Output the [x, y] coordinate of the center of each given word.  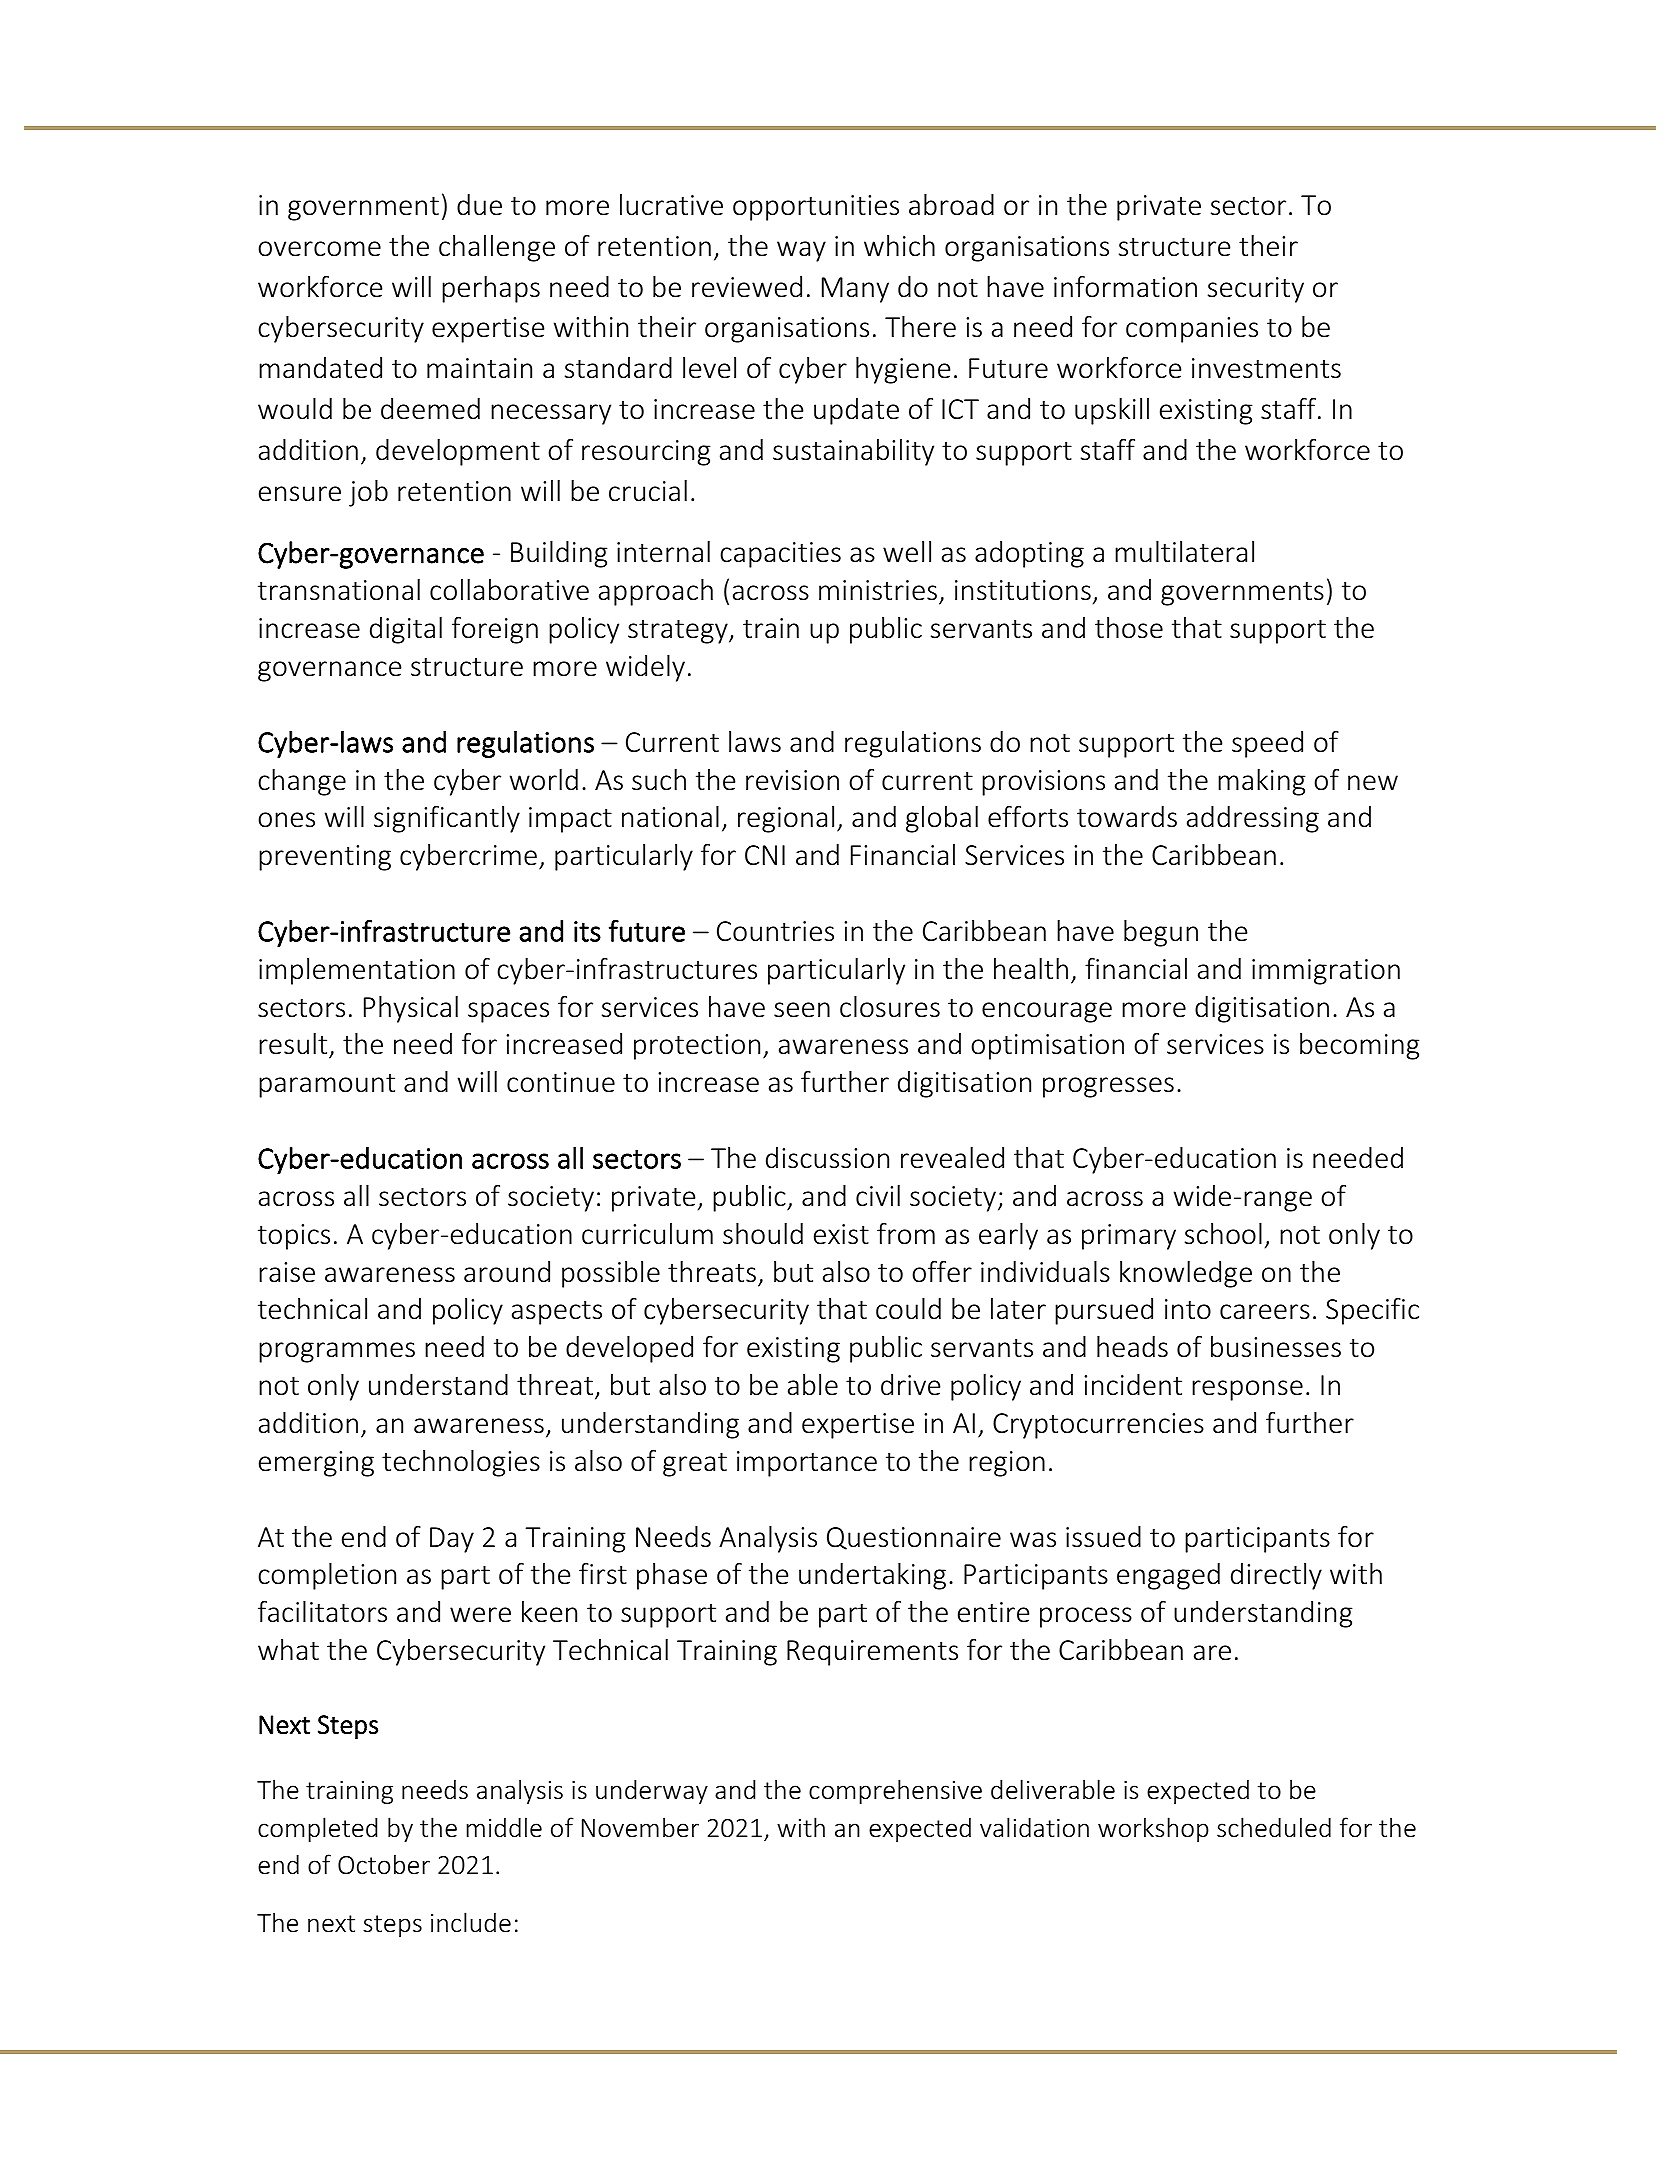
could [908, 1309]
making [1262, 782]
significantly [447, 819]
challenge [497, 248]
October [384, 1864]
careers [1265, 1312]
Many [855, 290]
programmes [337, 1352]
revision [792, 780]
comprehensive [895, 1791]
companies [1192, 330]
